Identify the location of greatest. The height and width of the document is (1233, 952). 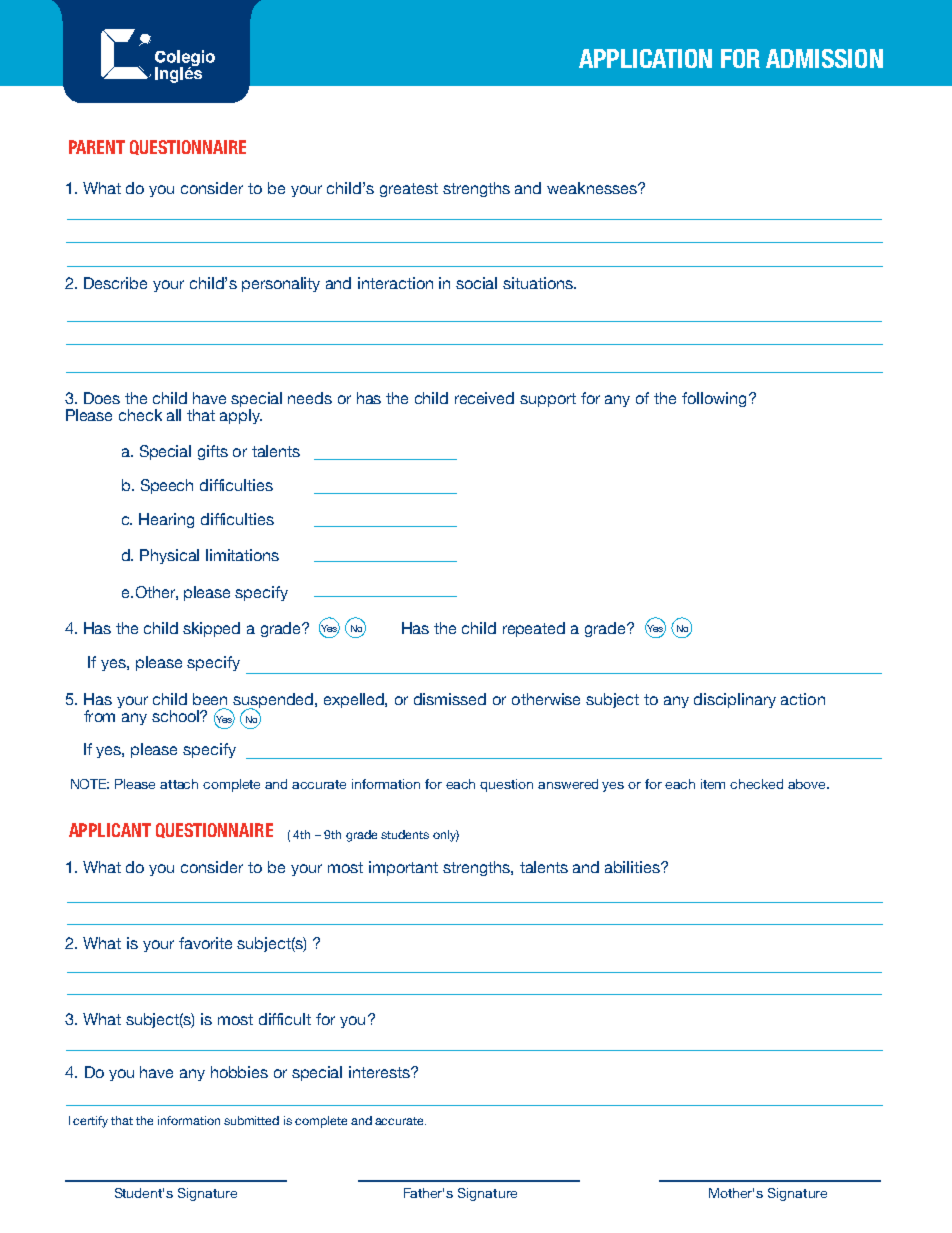
(409, 190).
